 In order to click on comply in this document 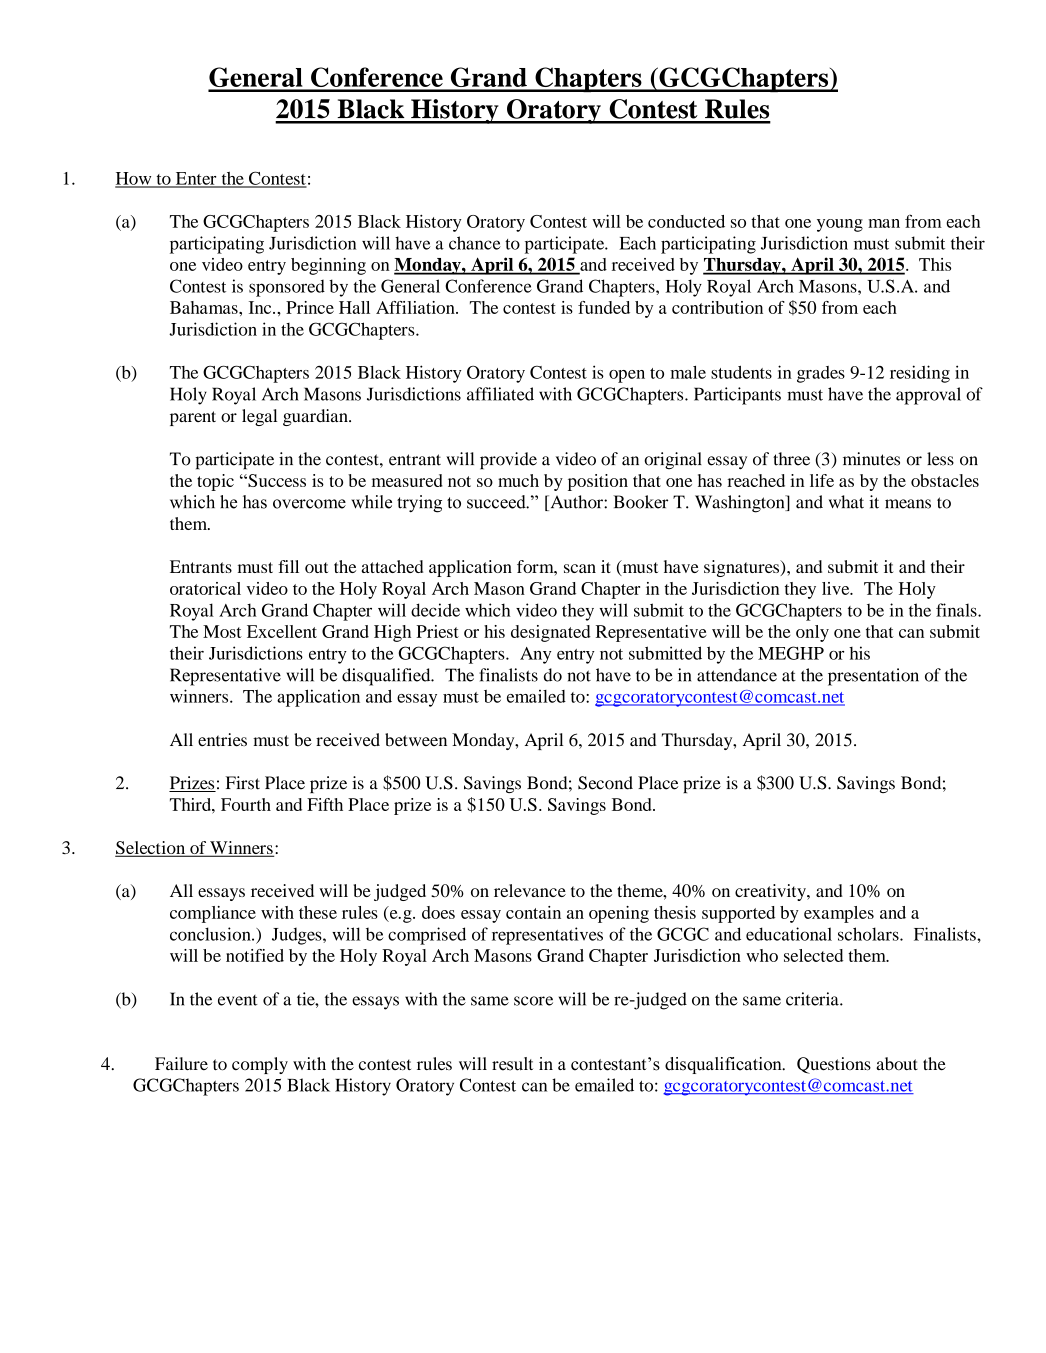, I will do `click(260, 1065)`.
